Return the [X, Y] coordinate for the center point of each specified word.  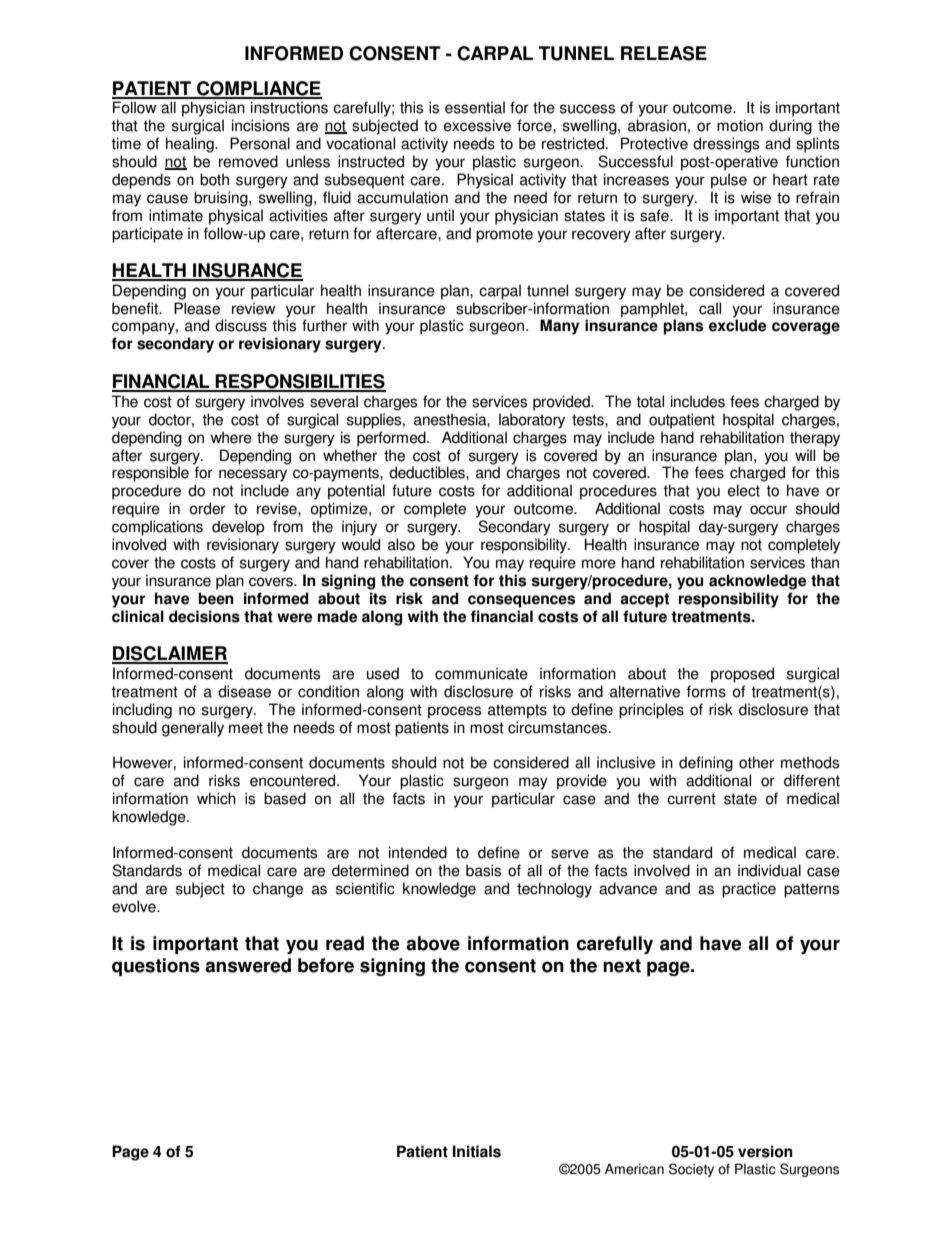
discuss [241, 325]
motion [740, 125]
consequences [521, 601]
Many [559, 327]
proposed [742, 675]
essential [475, 107]
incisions [261, 125]
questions [156, 967]
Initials [477, 1151]
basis [483, 870]
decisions [204, 616]
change [278, 890]
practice [749, 890]
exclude [737, 325]
